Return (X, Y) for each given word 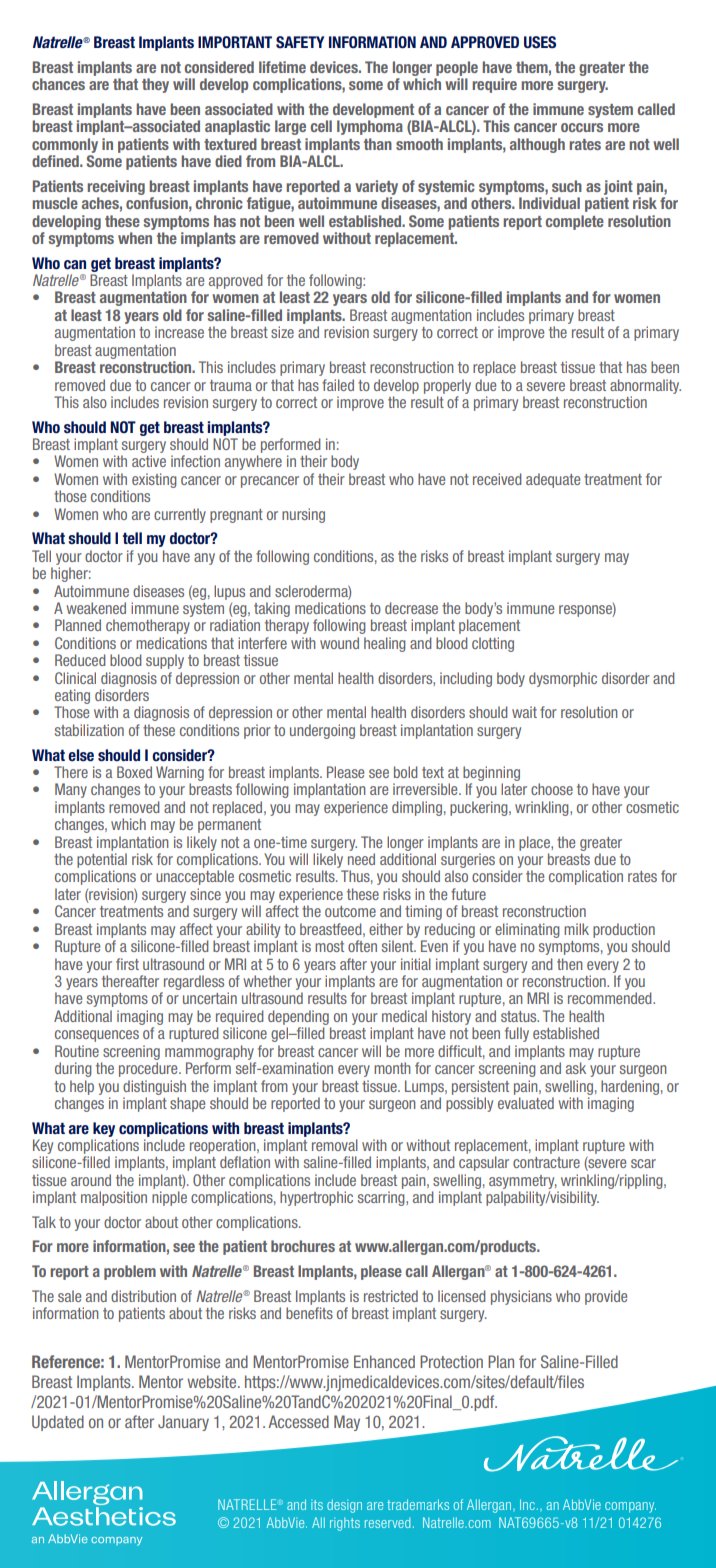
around (91, 1180)
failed (338, 385)
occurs (582, 127)
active (149, 461)
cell (321, 126)
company (630, 1507)
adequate (553, 480)
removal (335, 1145)
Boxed (134, 772)
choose (552, 789)
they (155, 85)
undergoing (322, 731)
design (344, 1506)
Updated (58, 1423)
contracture (546, 1162)
